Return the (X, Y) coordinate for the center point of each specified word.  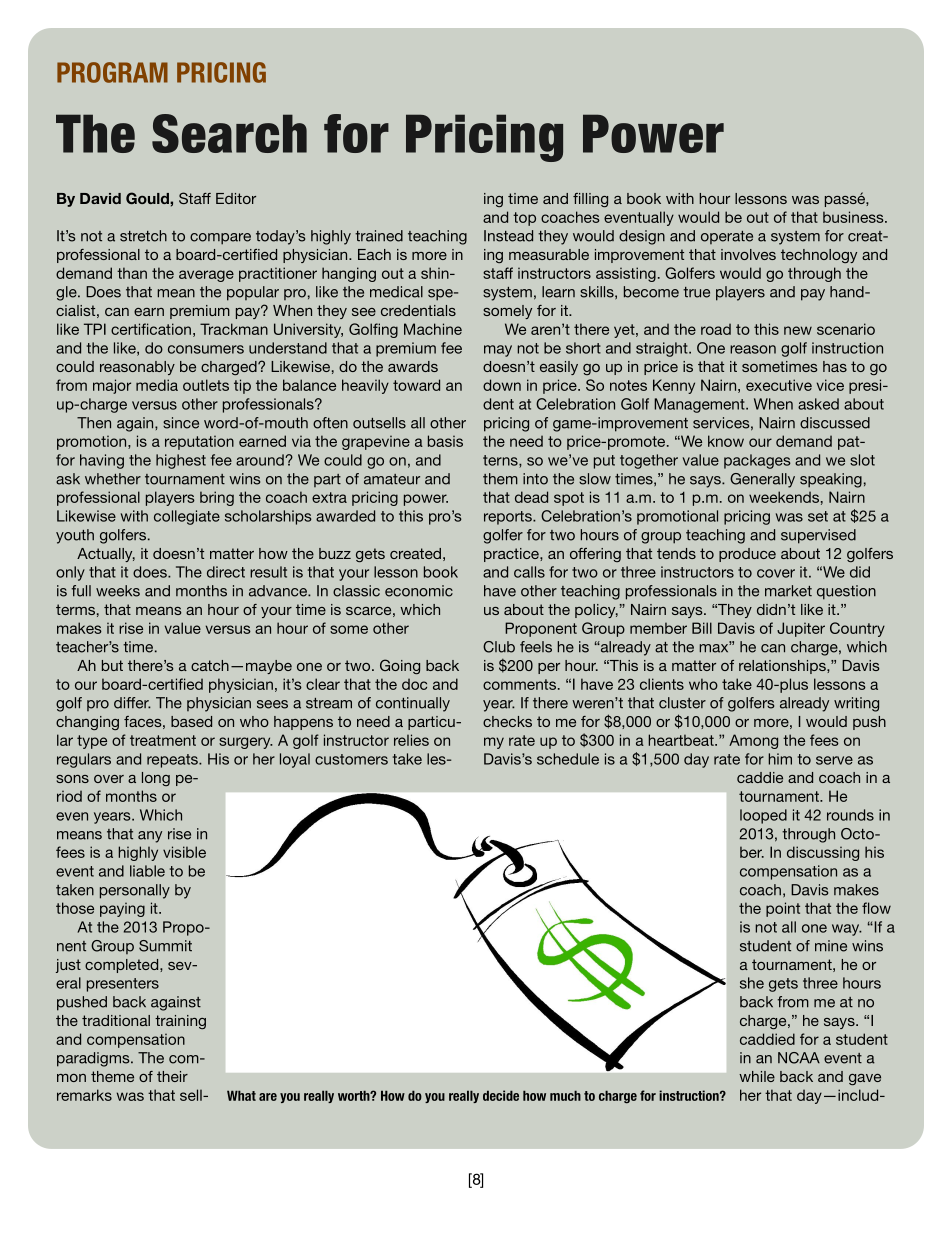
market (788, 591)
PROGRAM (112, 72)
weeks (118, 591)
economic (419, 591)
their (172, 1076)
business (854, 217)
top (524, 219)
